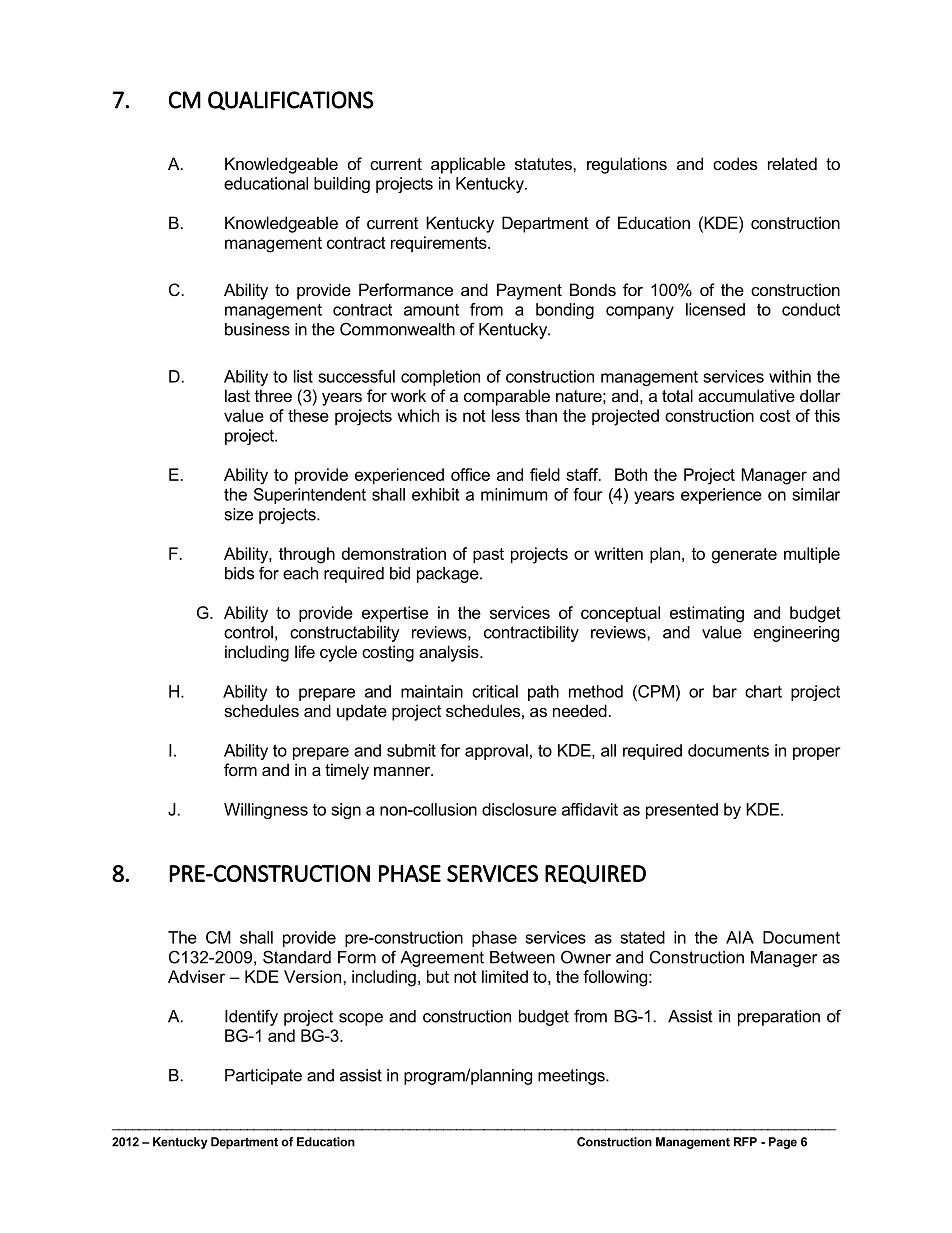  I want to click on meetings, so click(572, 1077).
